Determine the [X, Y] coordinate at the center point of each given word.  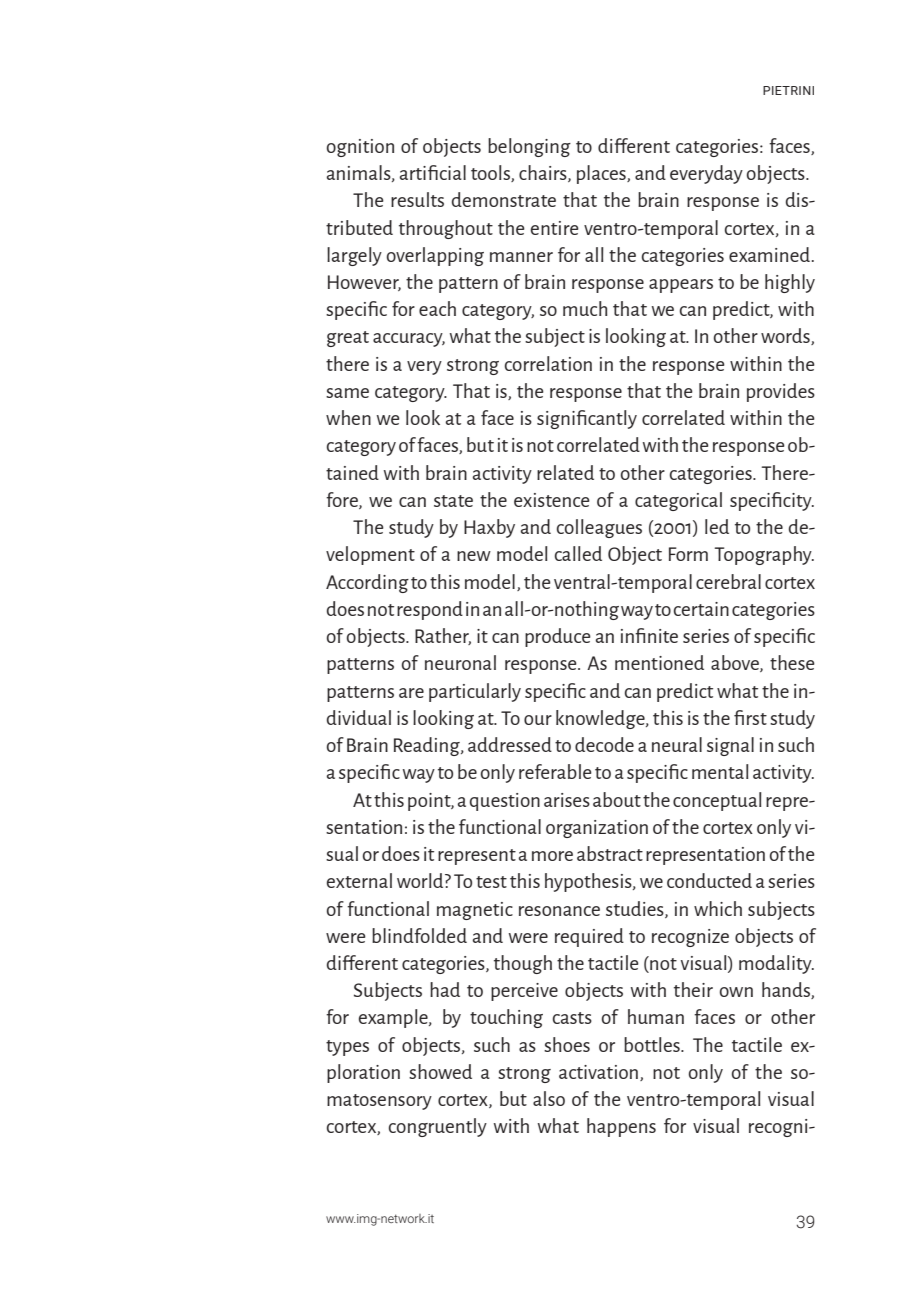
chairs [544, 173]
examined [769, 254]
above [736, 663]
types [347, 1048]
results [417, 199]
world [421, 880]
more [552, 856]
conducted [709, 880]
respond [430, 610]
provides [781, 392]
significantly [587, 419]
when [348, 417]
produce [558, 637]
